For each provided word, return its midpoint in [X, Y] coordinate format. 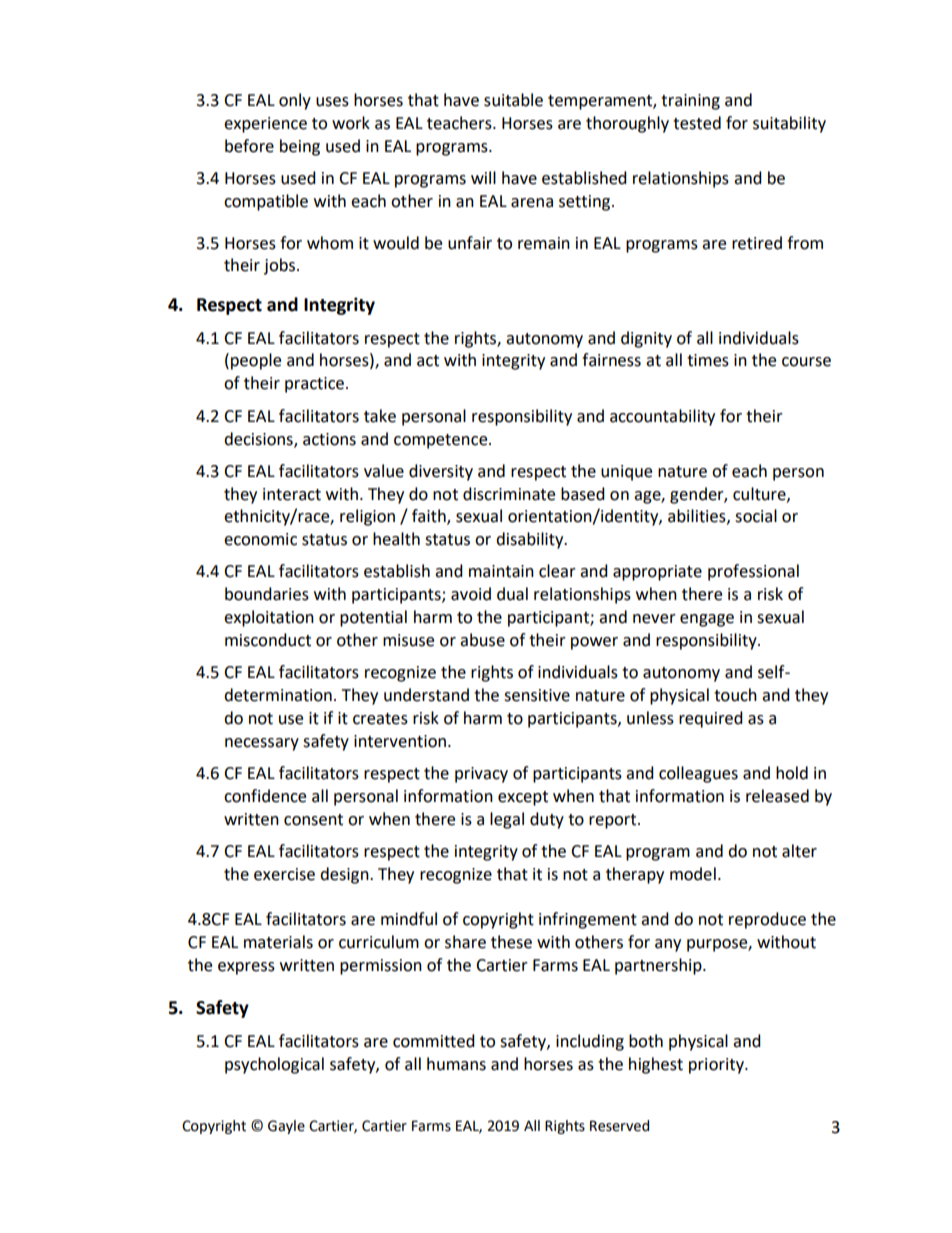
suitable [513, 100]
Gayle [286, 1127]
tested [697, 123]
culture [760, 494]
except [523, 798]
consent [313, 820]
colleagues [698, 774]
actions [329, 439]
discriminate [509, 494]
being [300, 147]
